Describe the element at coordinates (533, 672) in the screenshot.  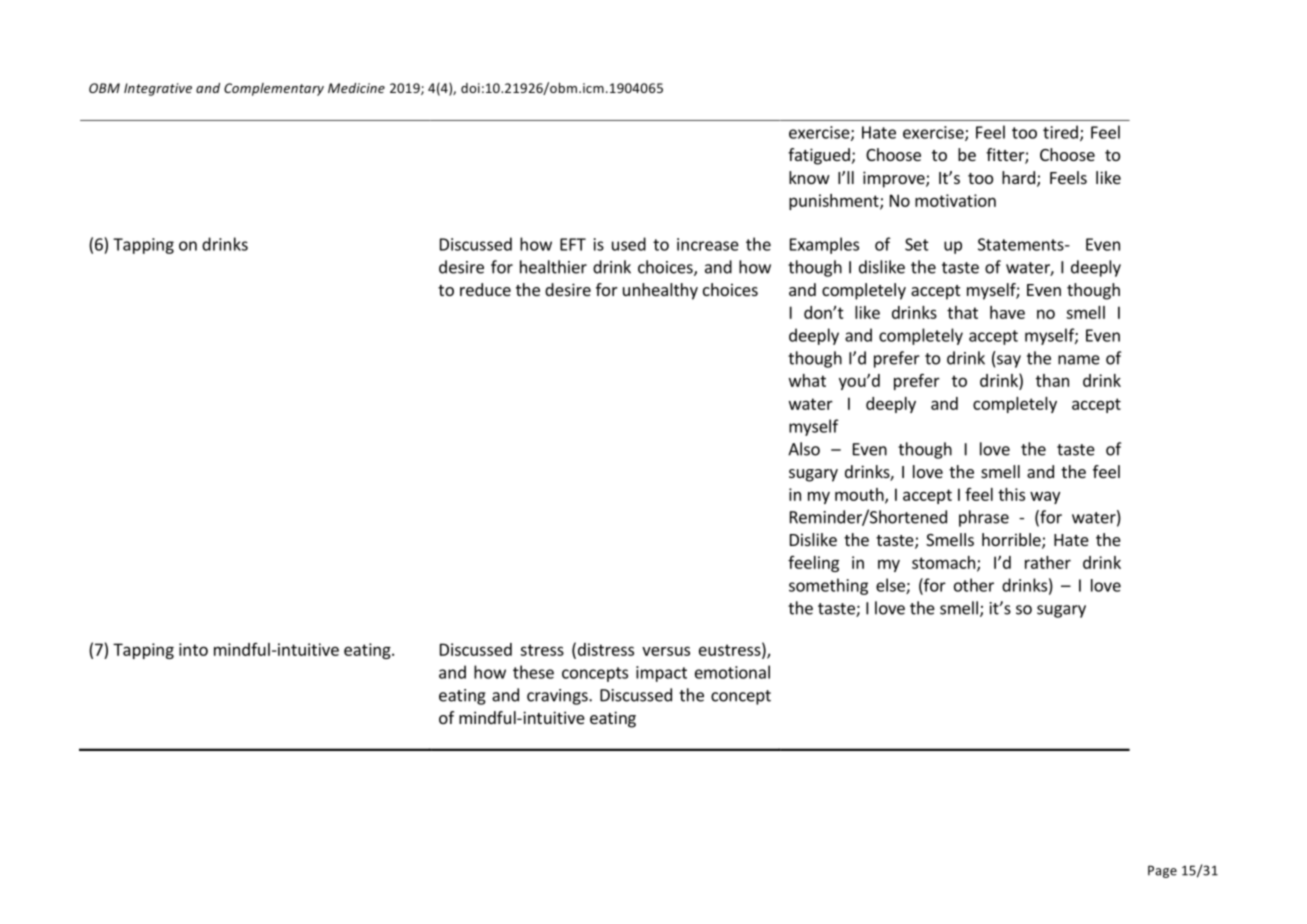
I see `these` at that location.
